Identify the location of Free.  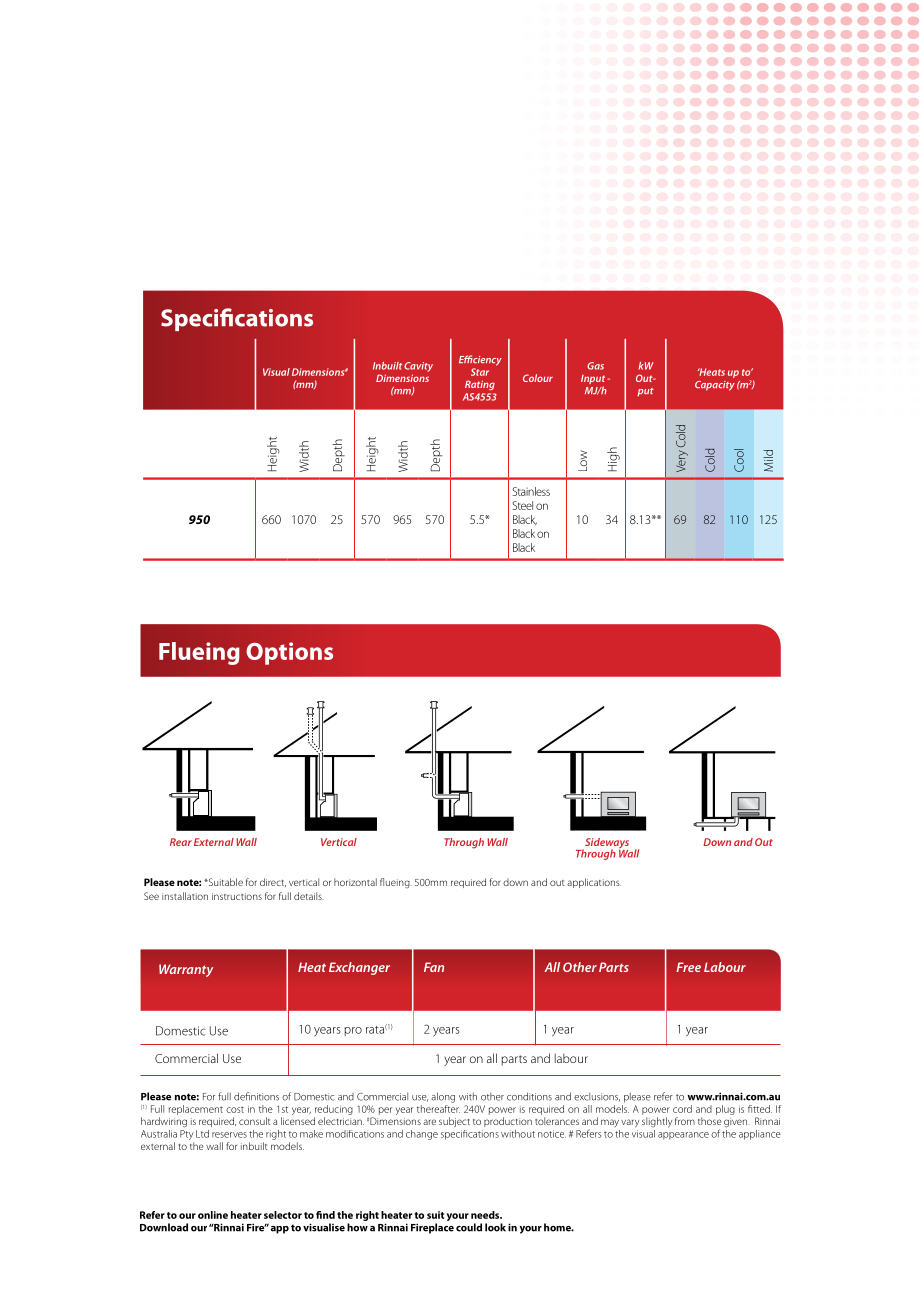
(688, 967).
